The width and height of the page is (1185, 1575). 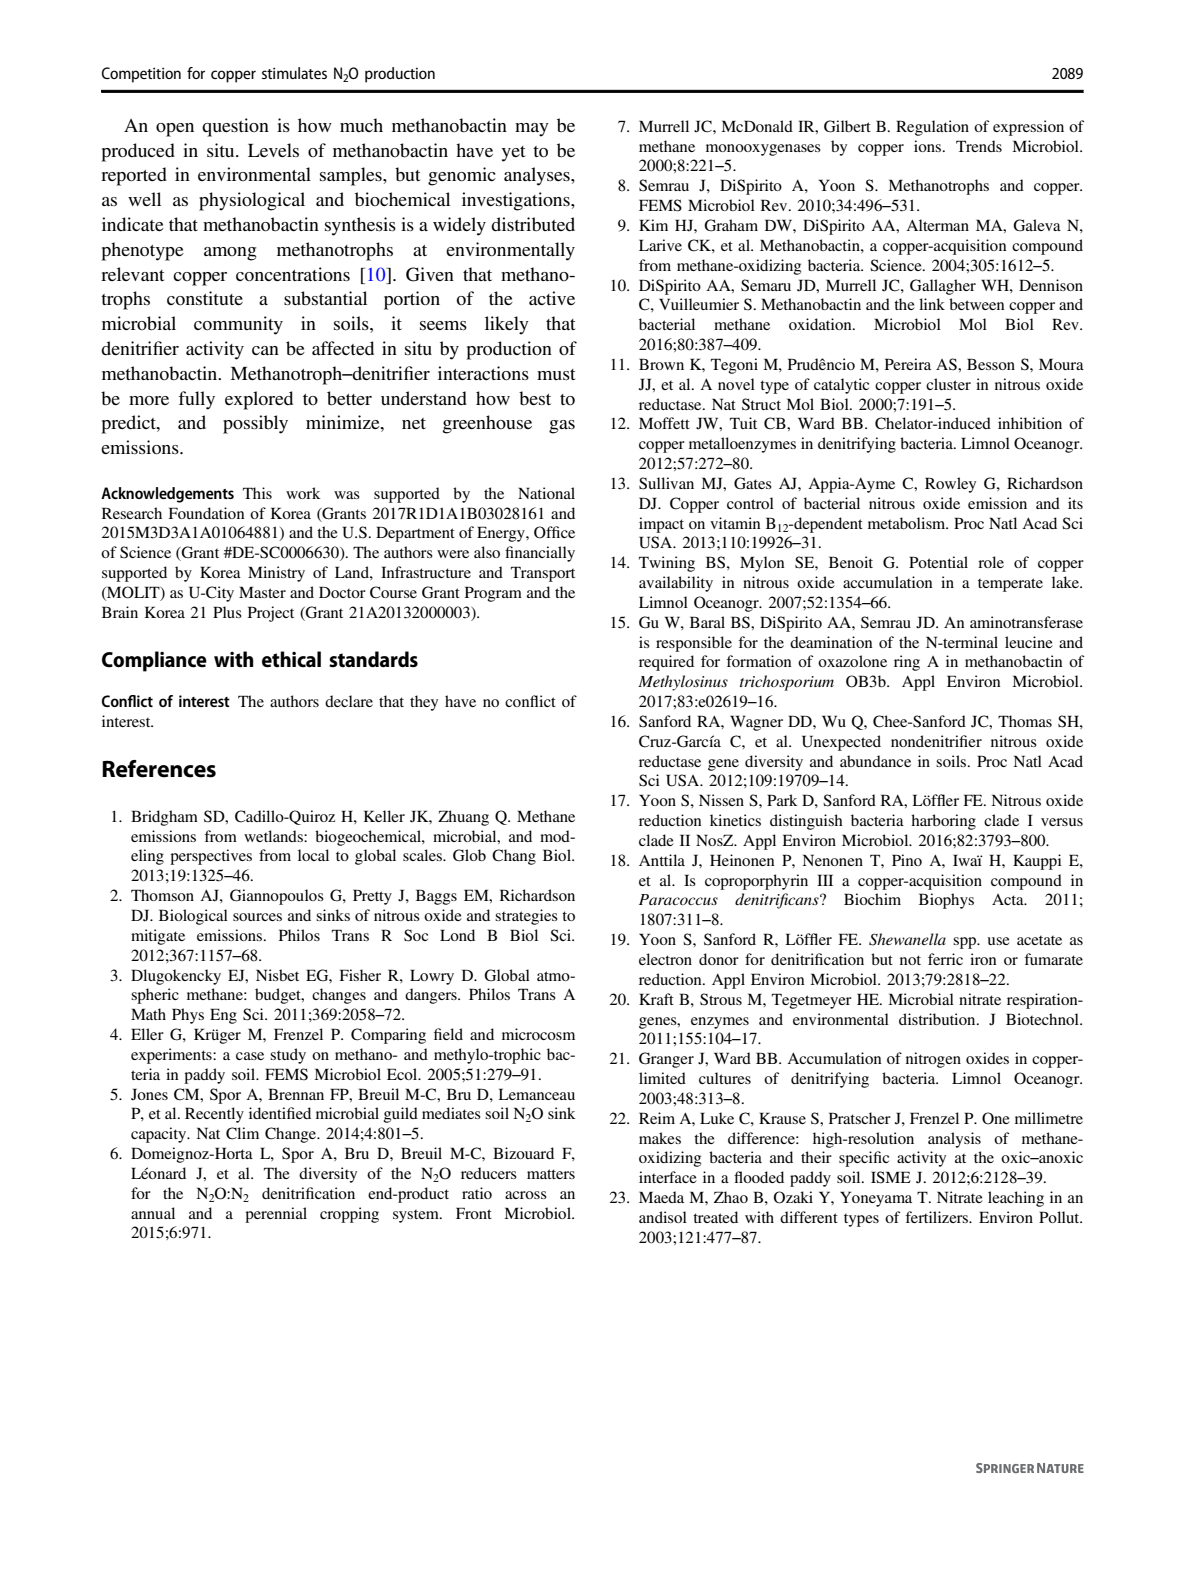 What do you see at coordinates (276, 1215) in the page?
I see `perennial` at bounding box center [276, 1215].
